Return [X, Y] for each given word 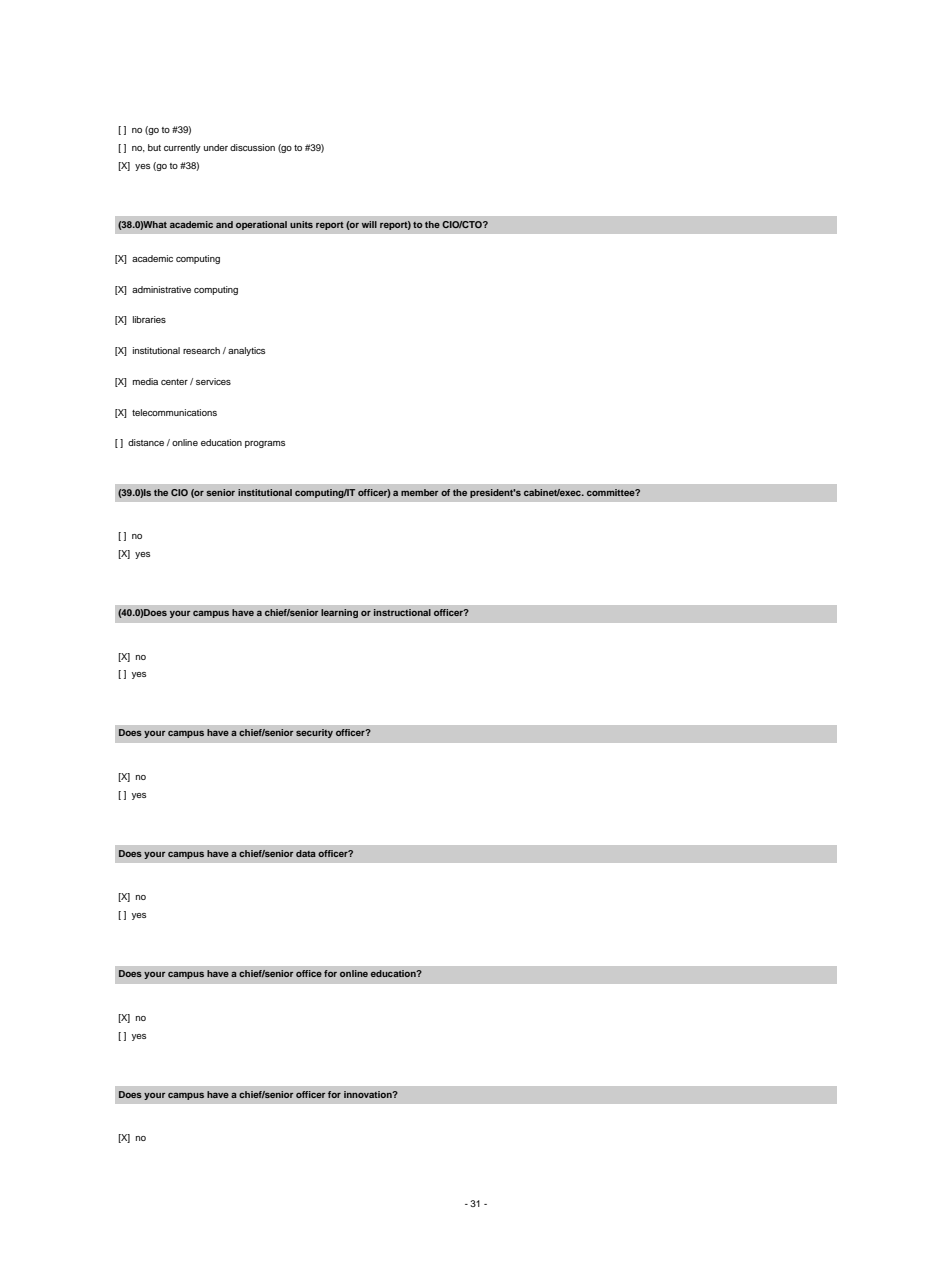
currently [182, 148]
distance [146, 442]
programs [265, 444]
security [314, 733]
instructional [402, 612]
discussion [252, 147]
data [306, 853]
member [419, 492]
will [369, 224]
